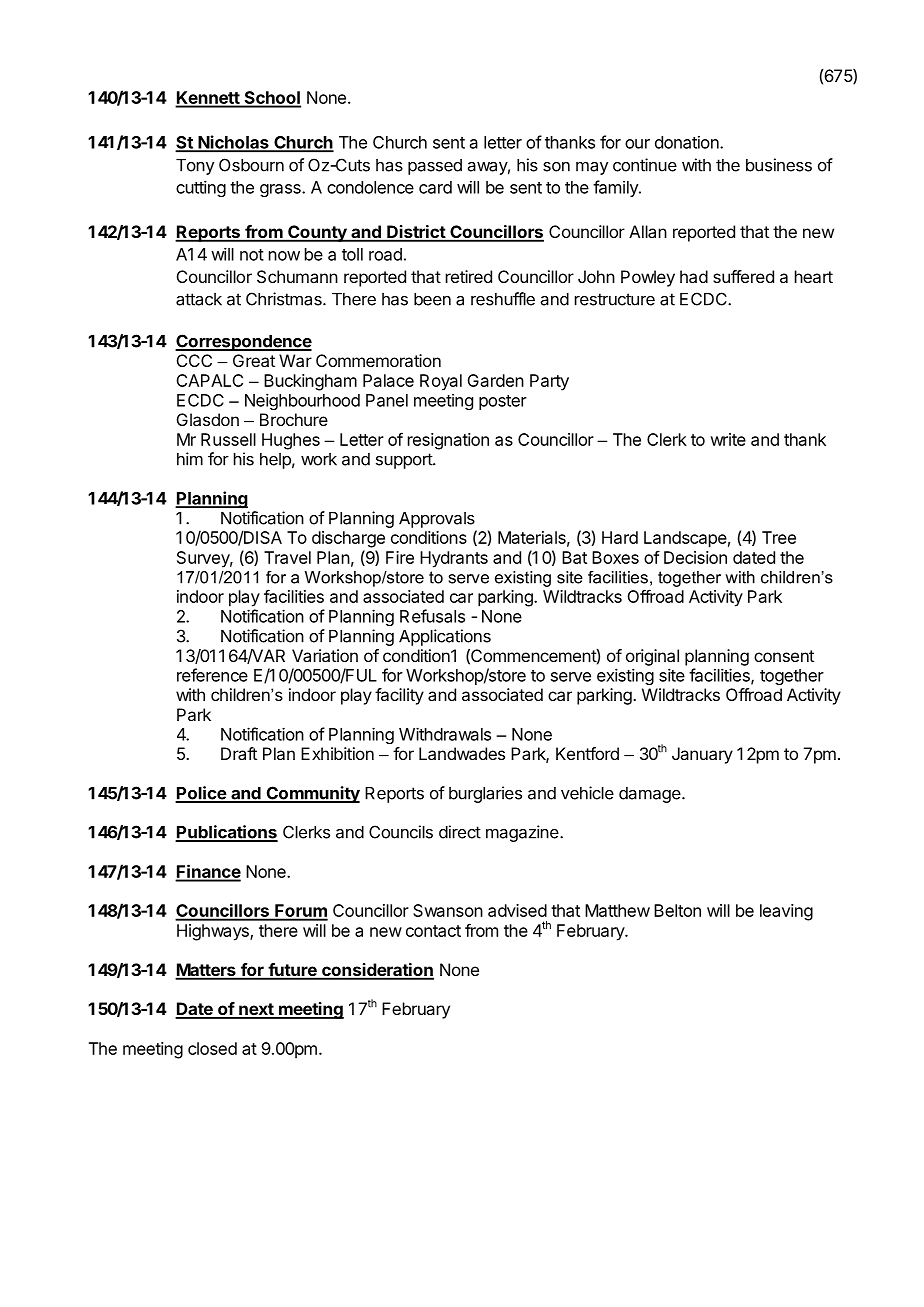 This document has width=924, height=1307. I want to click on next, so click(256, 1010).
